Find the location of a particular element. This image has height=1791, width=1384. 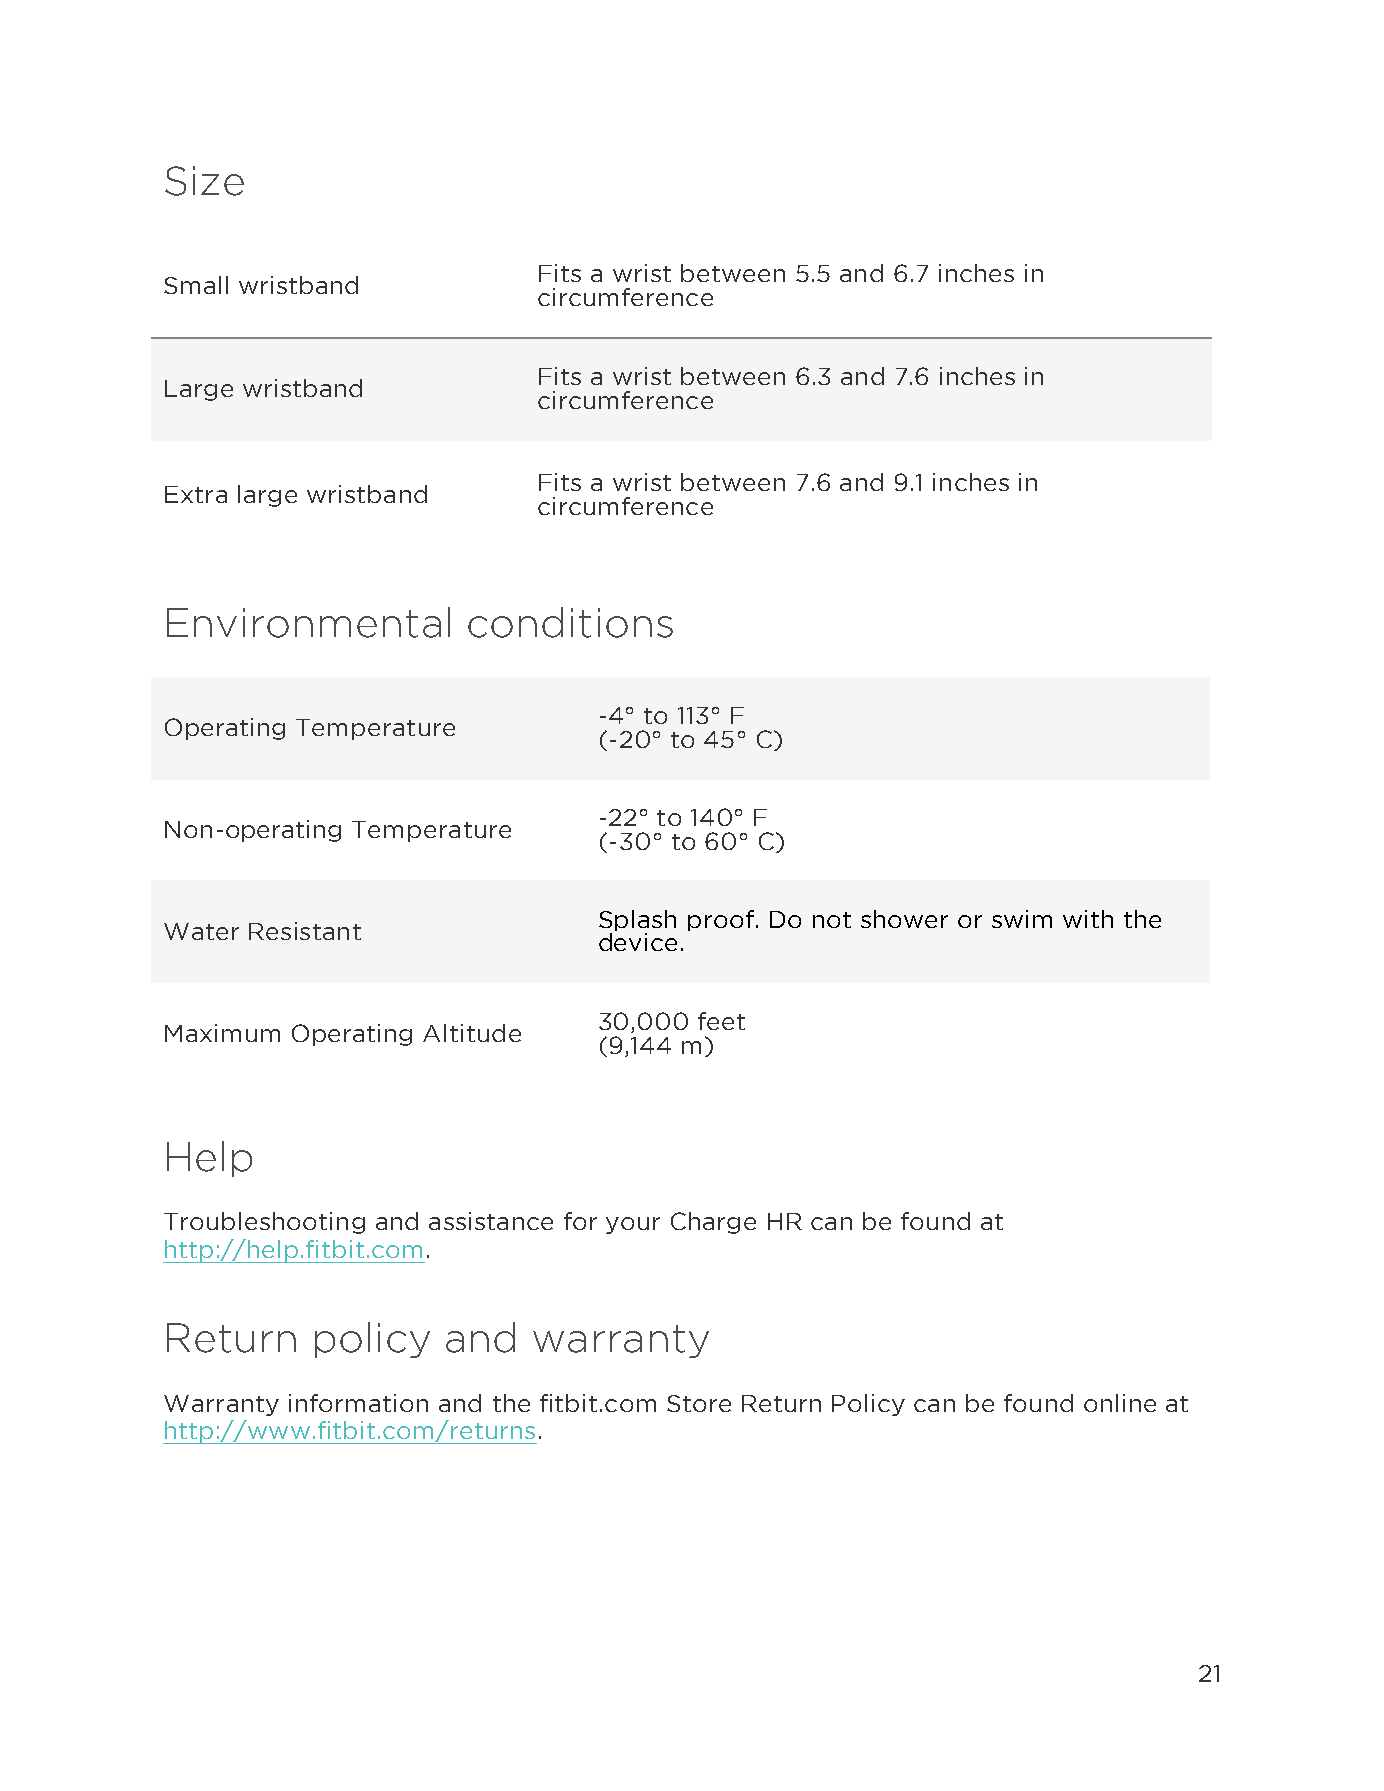

Resistant is located at coordinates (305, 931).
